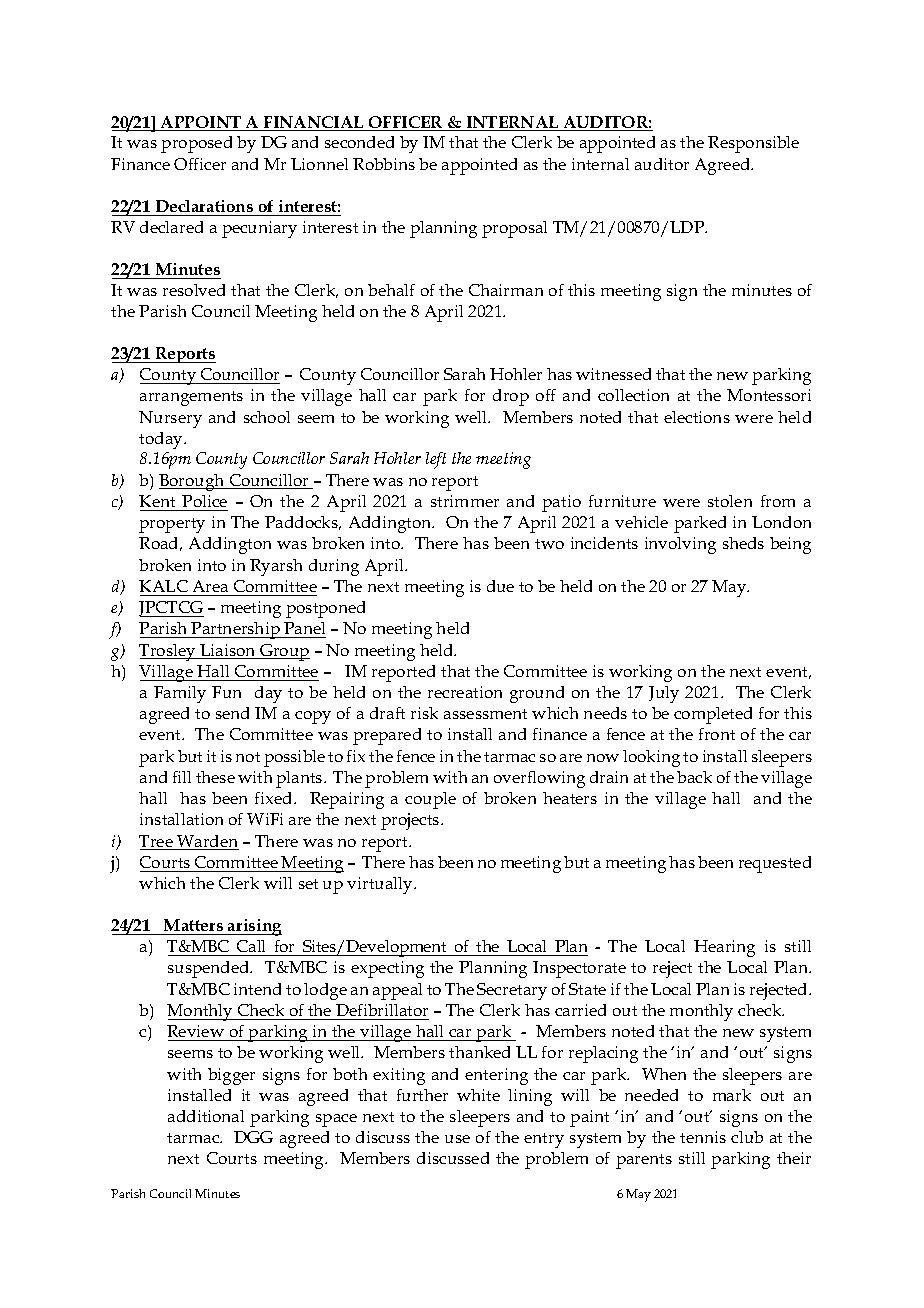 The height and width of the page is (1308, 924). What do you see at coordinates (430, 800) in the page?
I see `couple` at bounding box center [430, 800].
